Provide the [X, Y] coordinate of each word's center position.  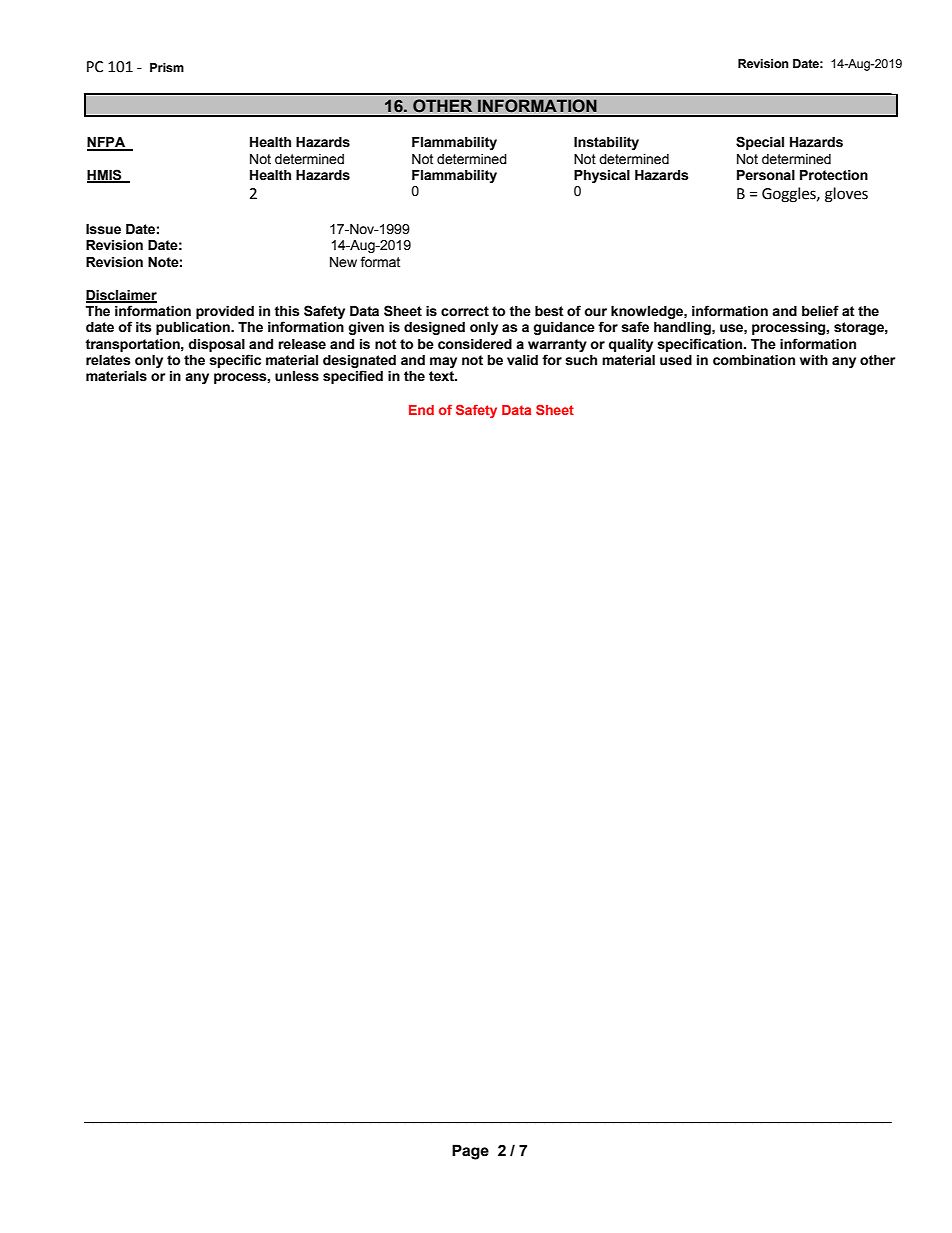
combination [754, 360]
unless [297, 376]
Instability [606, 143]
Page [470, 1152]
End [421, 410]
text [442, 376]
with [814, 360]
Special [760, 143]
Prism [167, 67]
